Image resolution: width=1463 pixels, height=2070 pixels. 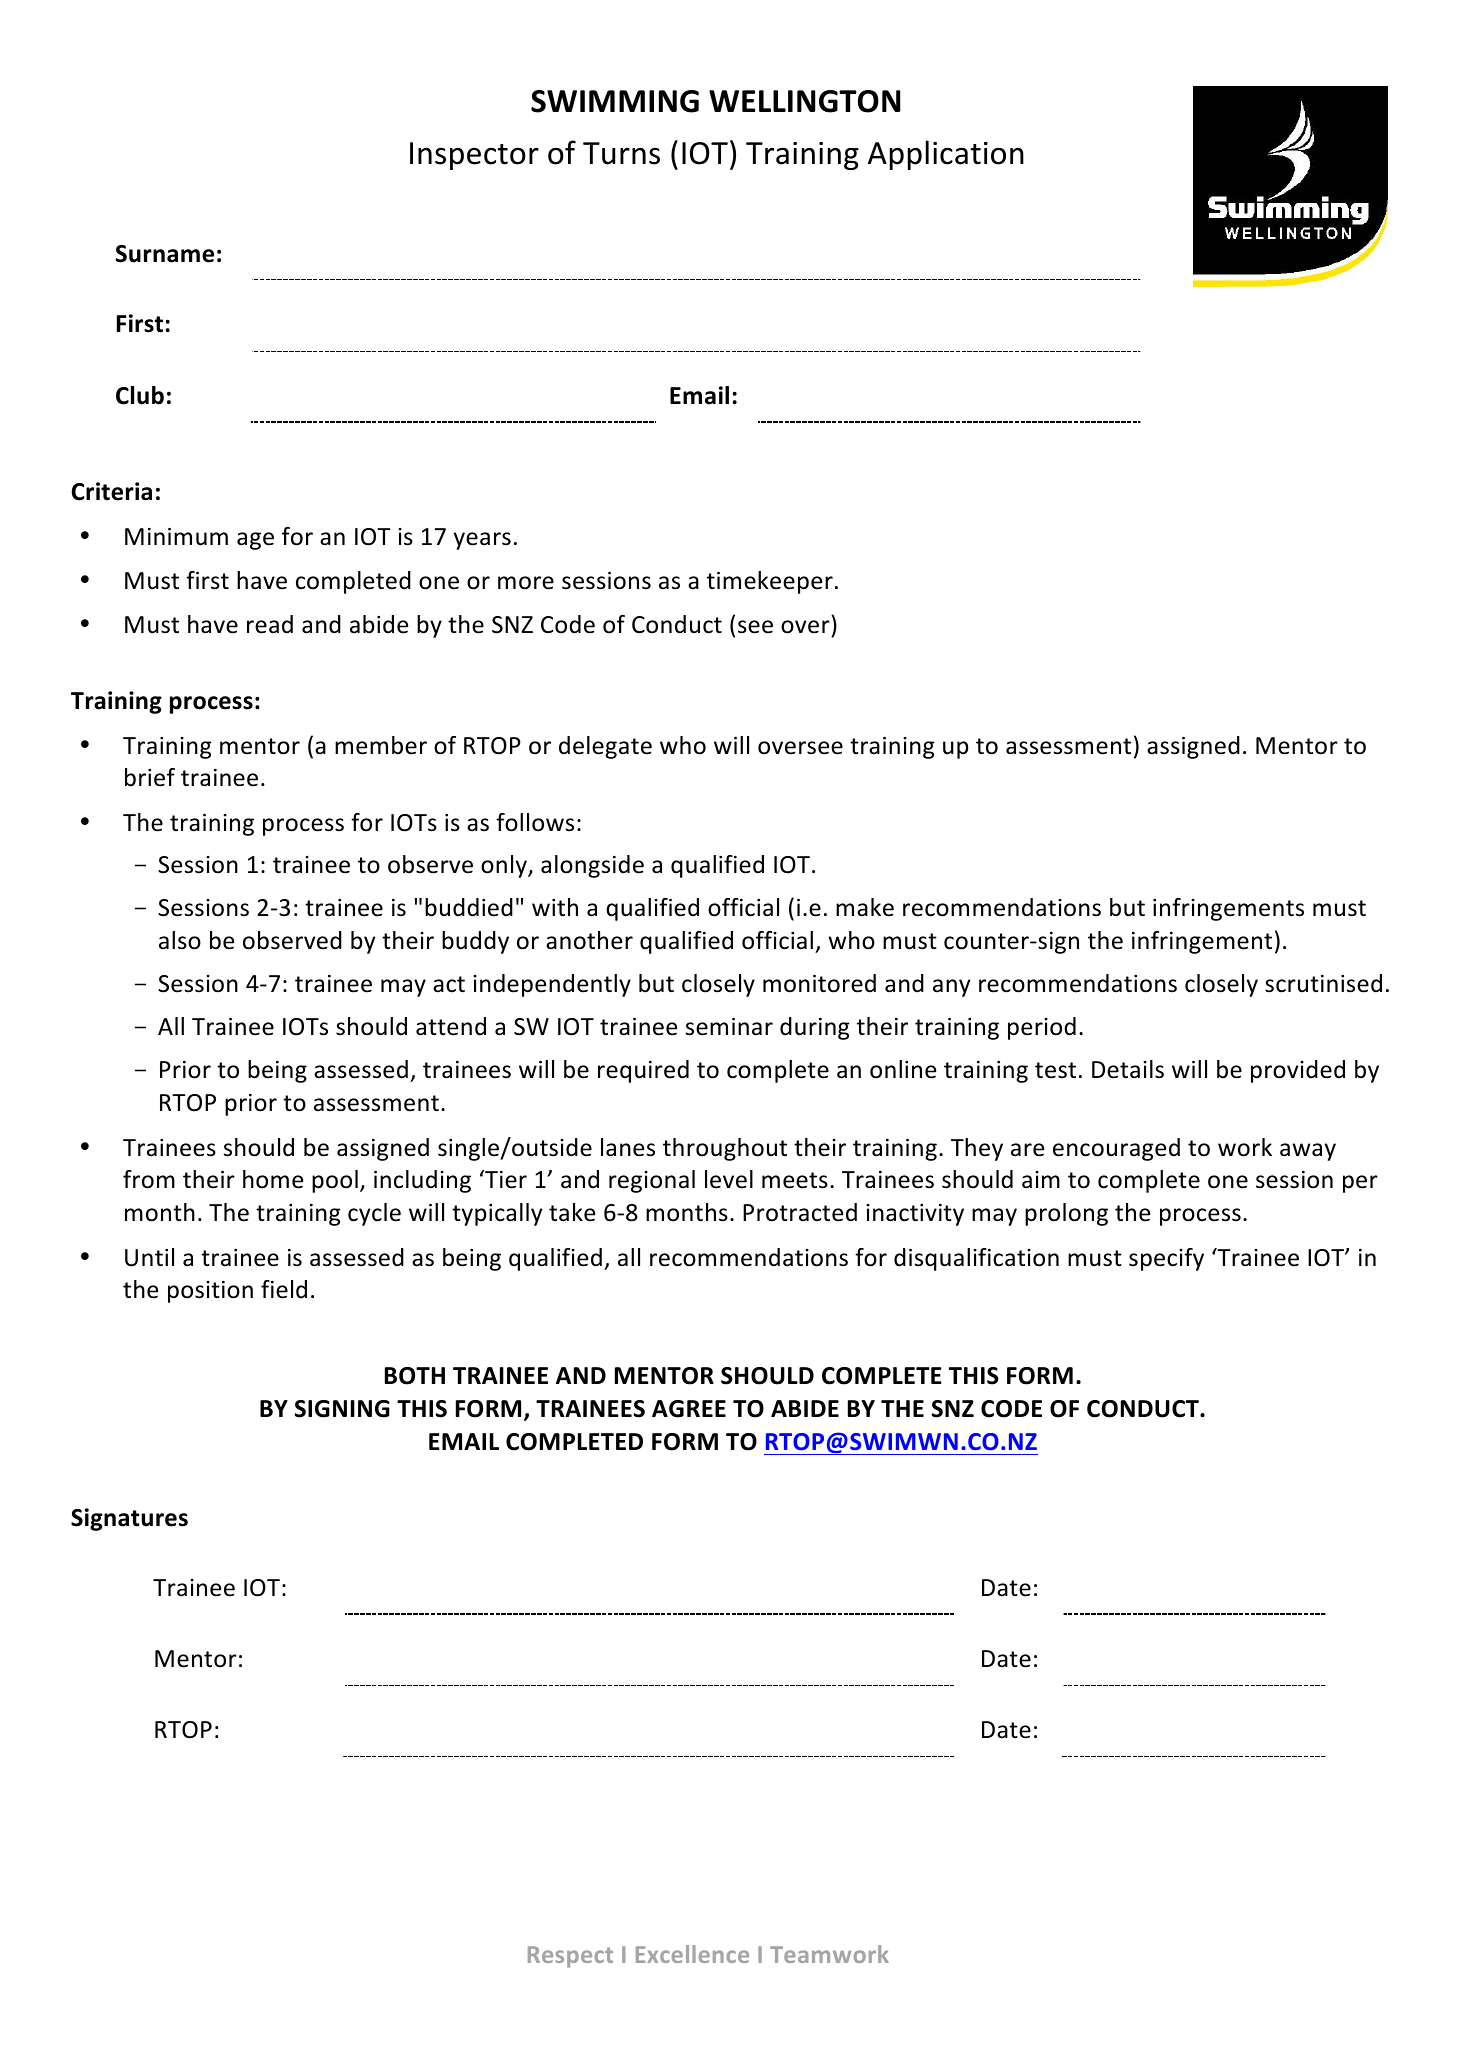 What do you see at coordinates (165, 254) in the screenshot?
I see `Surname` at bounding box center [165, 254].
